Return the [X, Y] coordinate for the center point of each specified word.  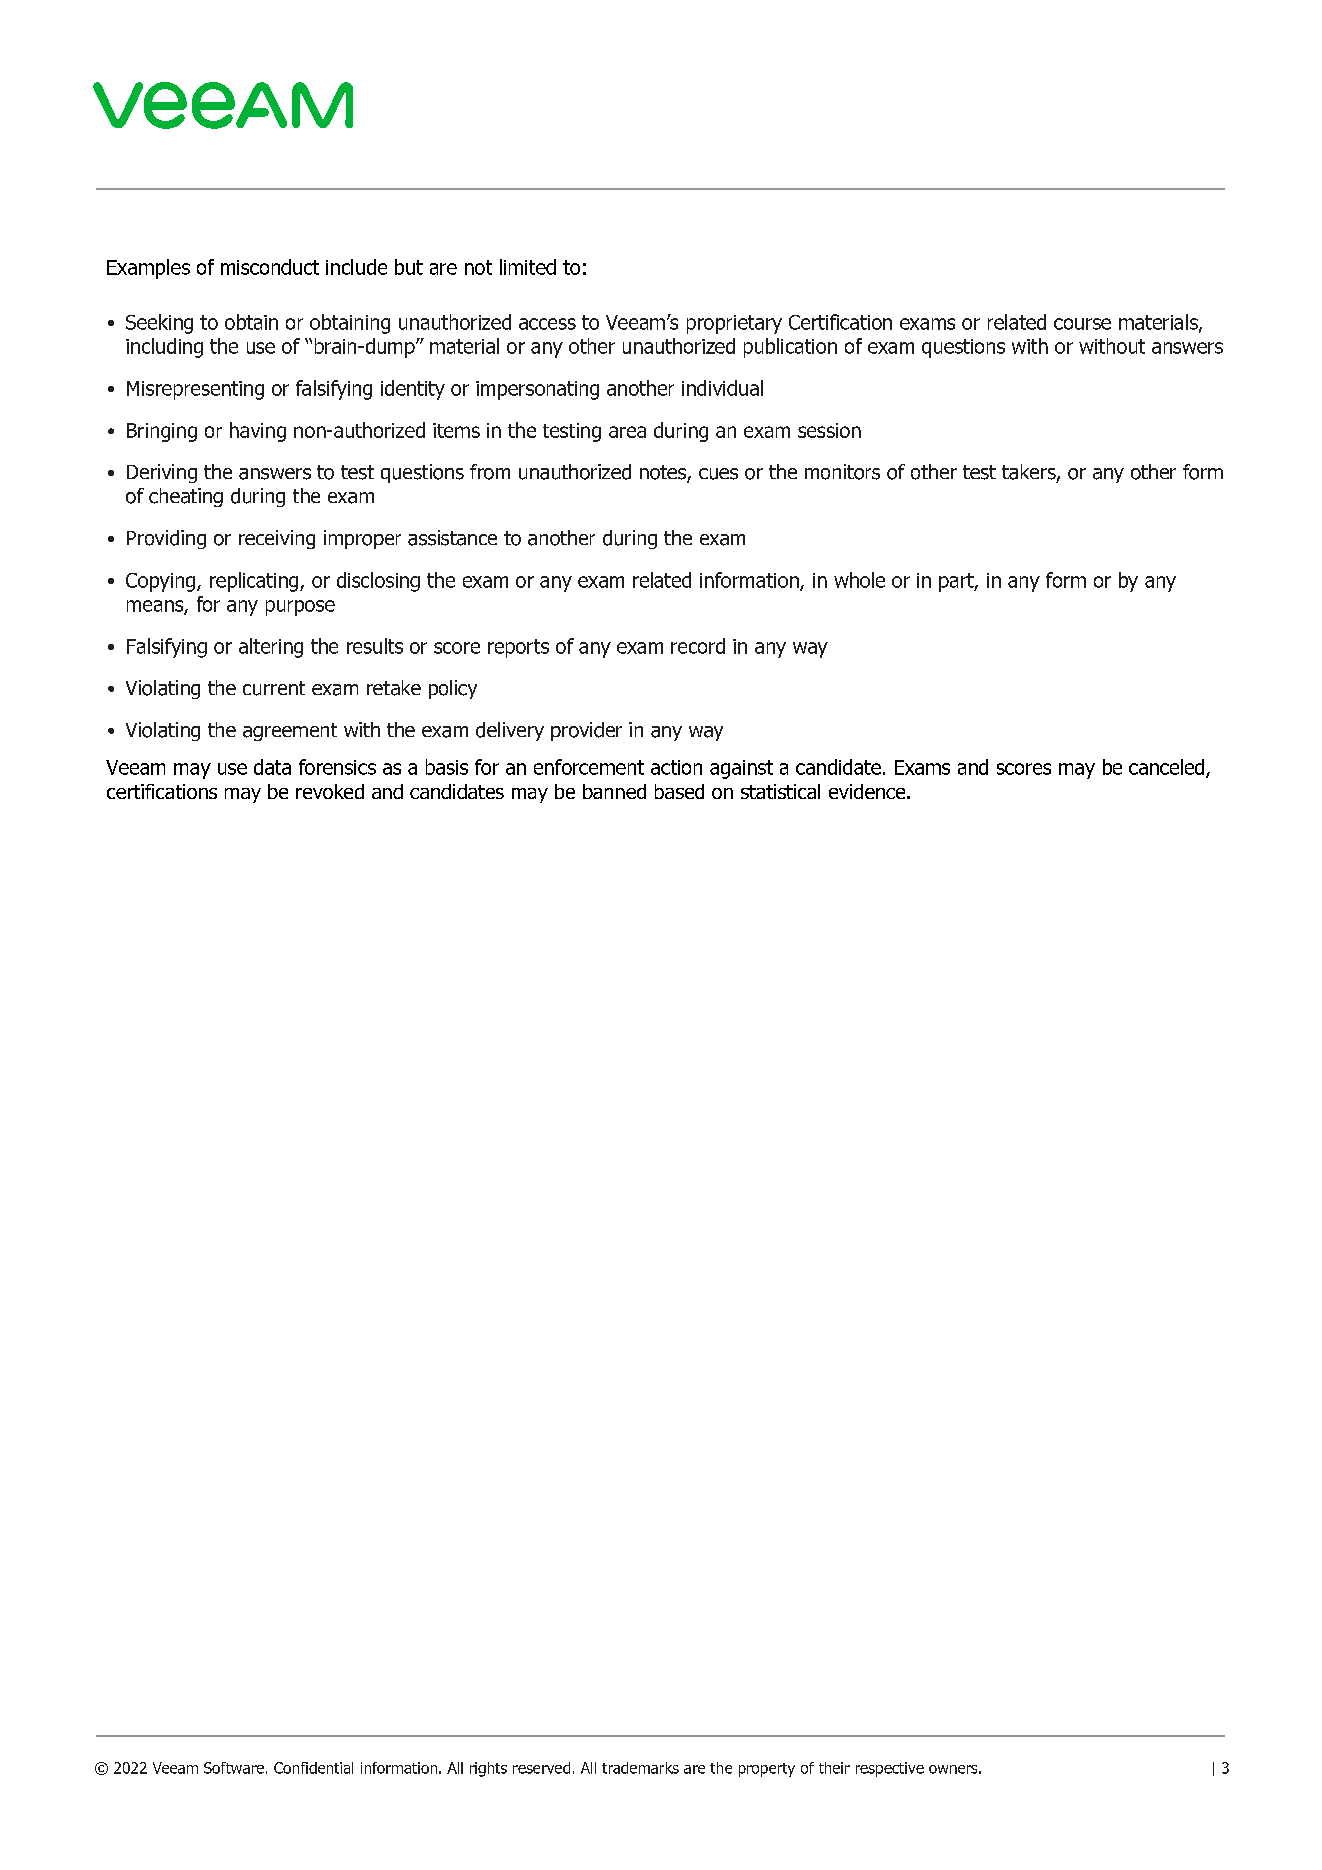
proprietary [734, 324]
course [1082, 324]
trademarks [640, 1768]
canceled [1166, 767]
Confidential [313, 1768]
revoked [330, 791]
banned [614, 791]
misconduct [270, 267]
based [679, 791]
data [272, 767]
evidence [868, 791]
